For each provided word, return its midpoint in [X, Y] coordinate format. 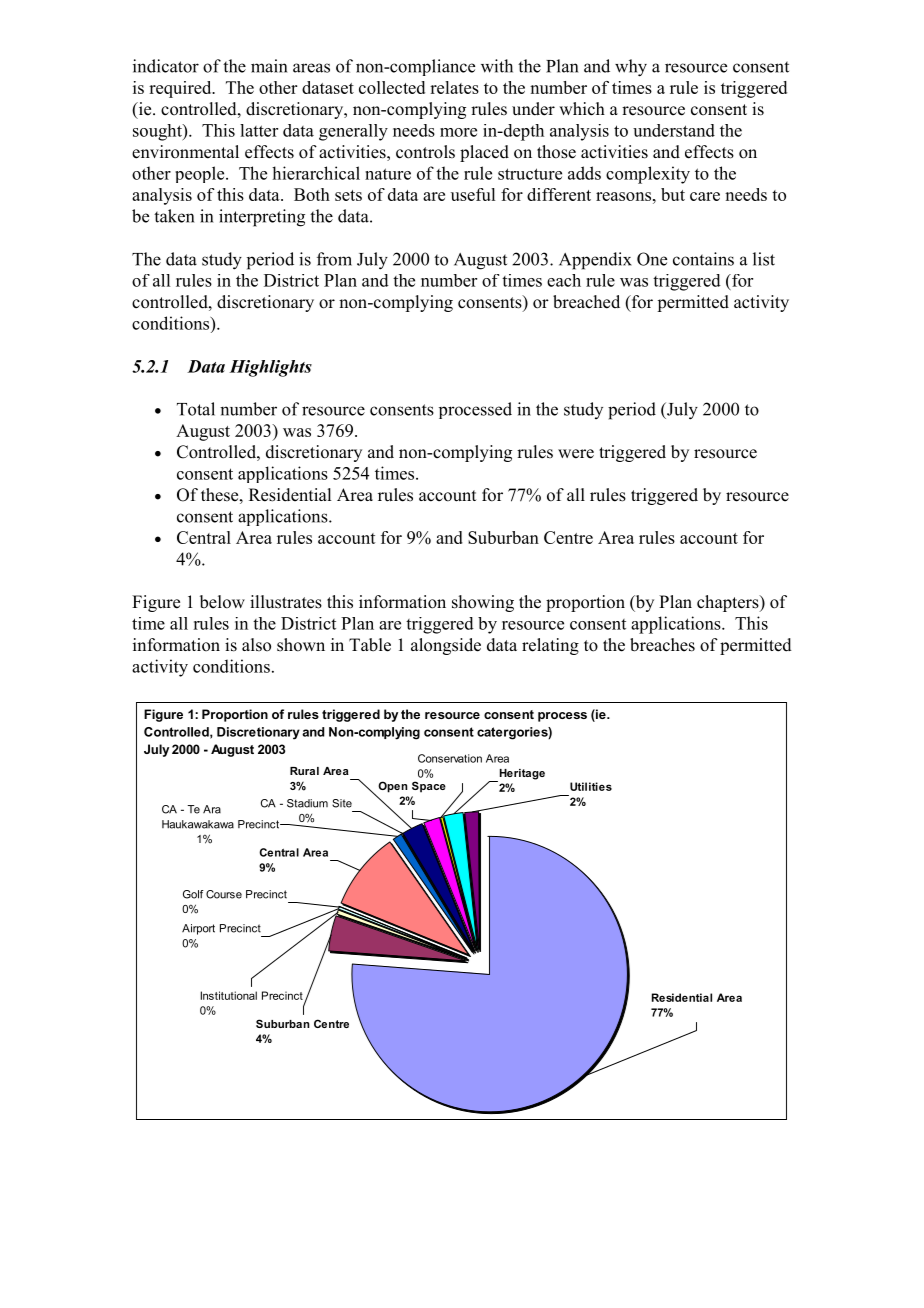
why [631, 68]
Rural [304, 771]
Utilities [591, 786]
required [181, 89]
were [576, 454]
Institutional [229, 995]
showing [483, 603]
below [222, 602]
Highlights [270, 368]
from [334, 259]
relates [454, 87]
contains [703, 259]
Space [429, 787]
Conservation [450, 758]
